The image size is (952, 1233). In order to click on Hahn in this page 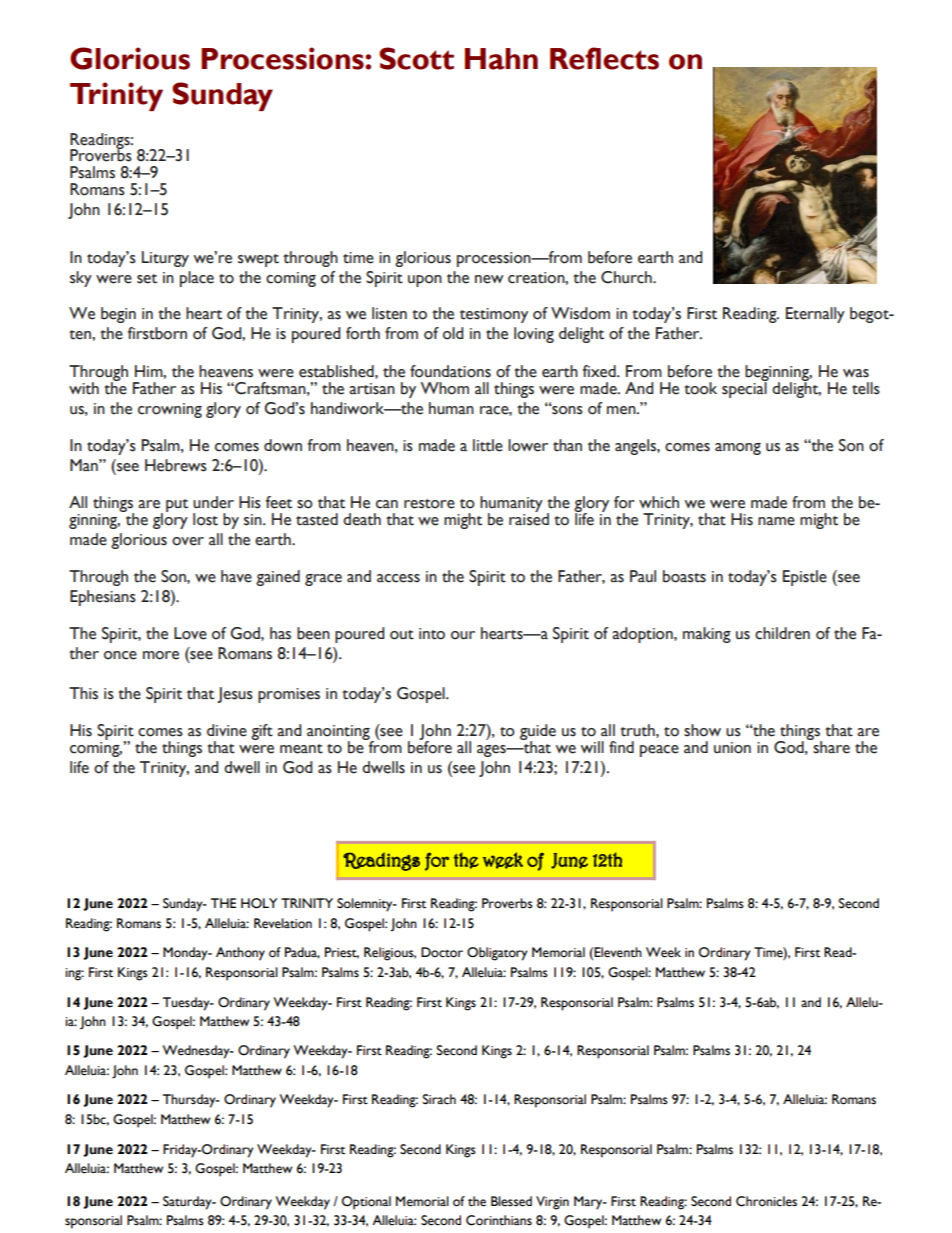, I will do `click(501, 59)`.
